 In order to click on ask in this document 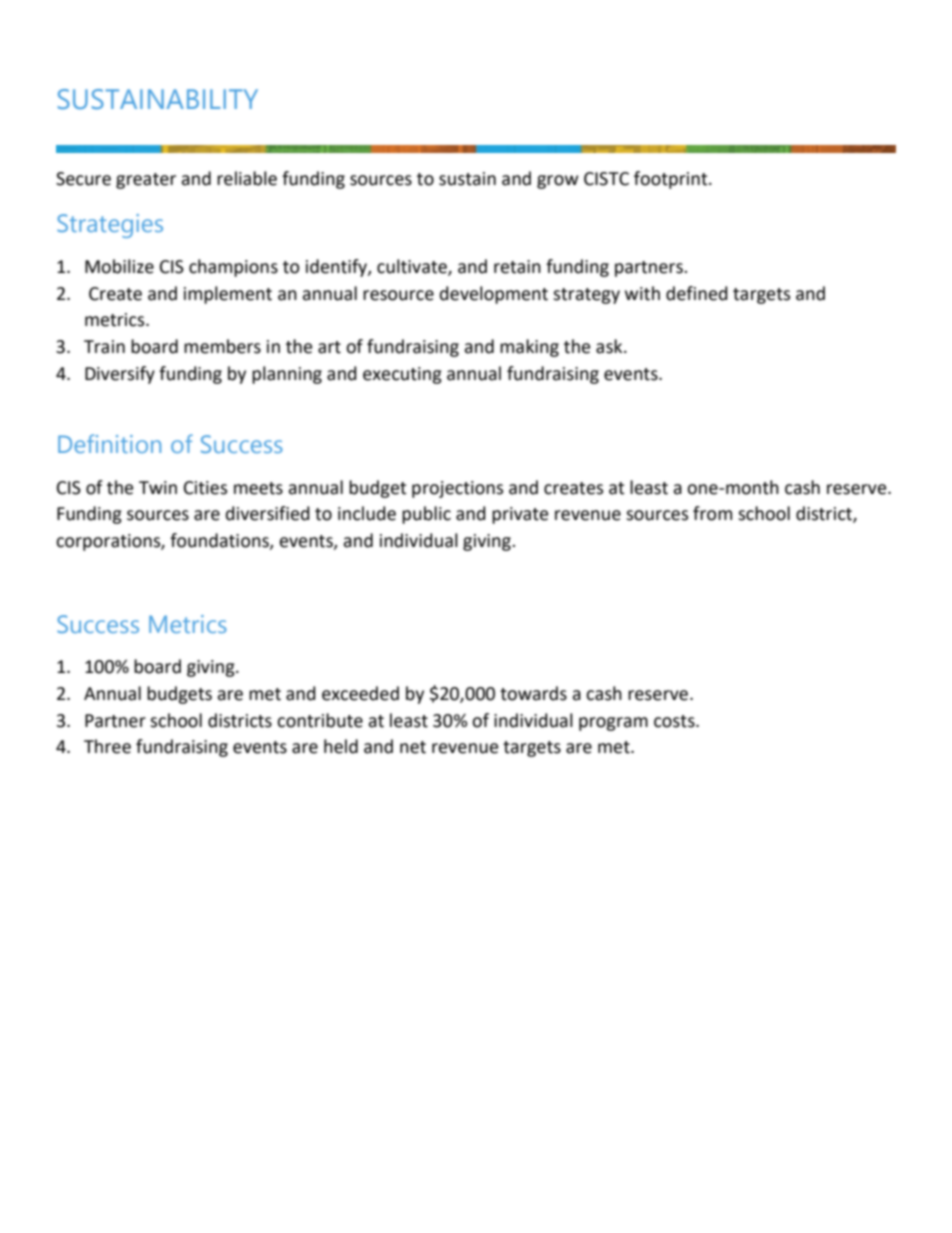, I will do `click(610, 346)`.
